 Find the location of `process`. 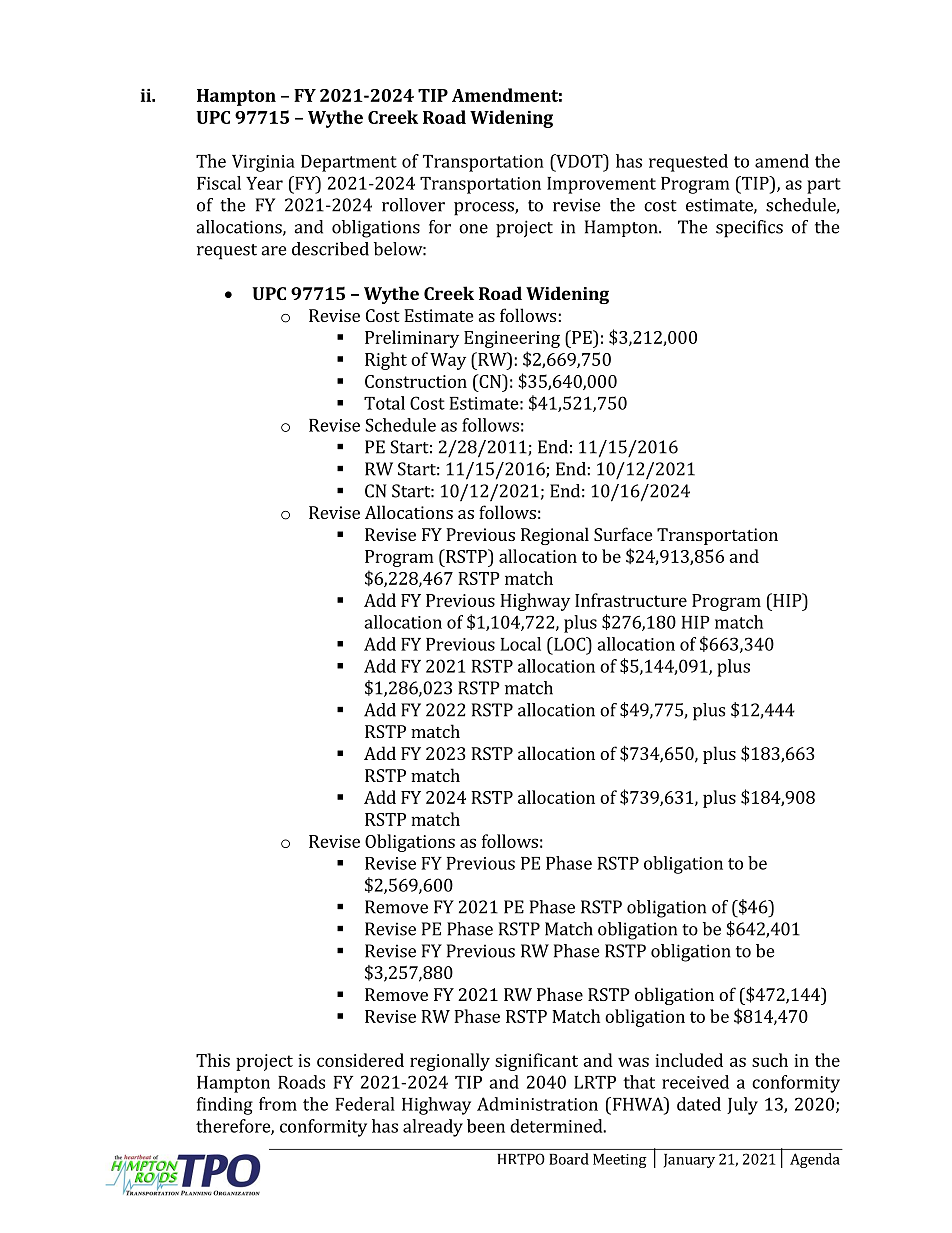

process is located at coordinates (485, 209).
